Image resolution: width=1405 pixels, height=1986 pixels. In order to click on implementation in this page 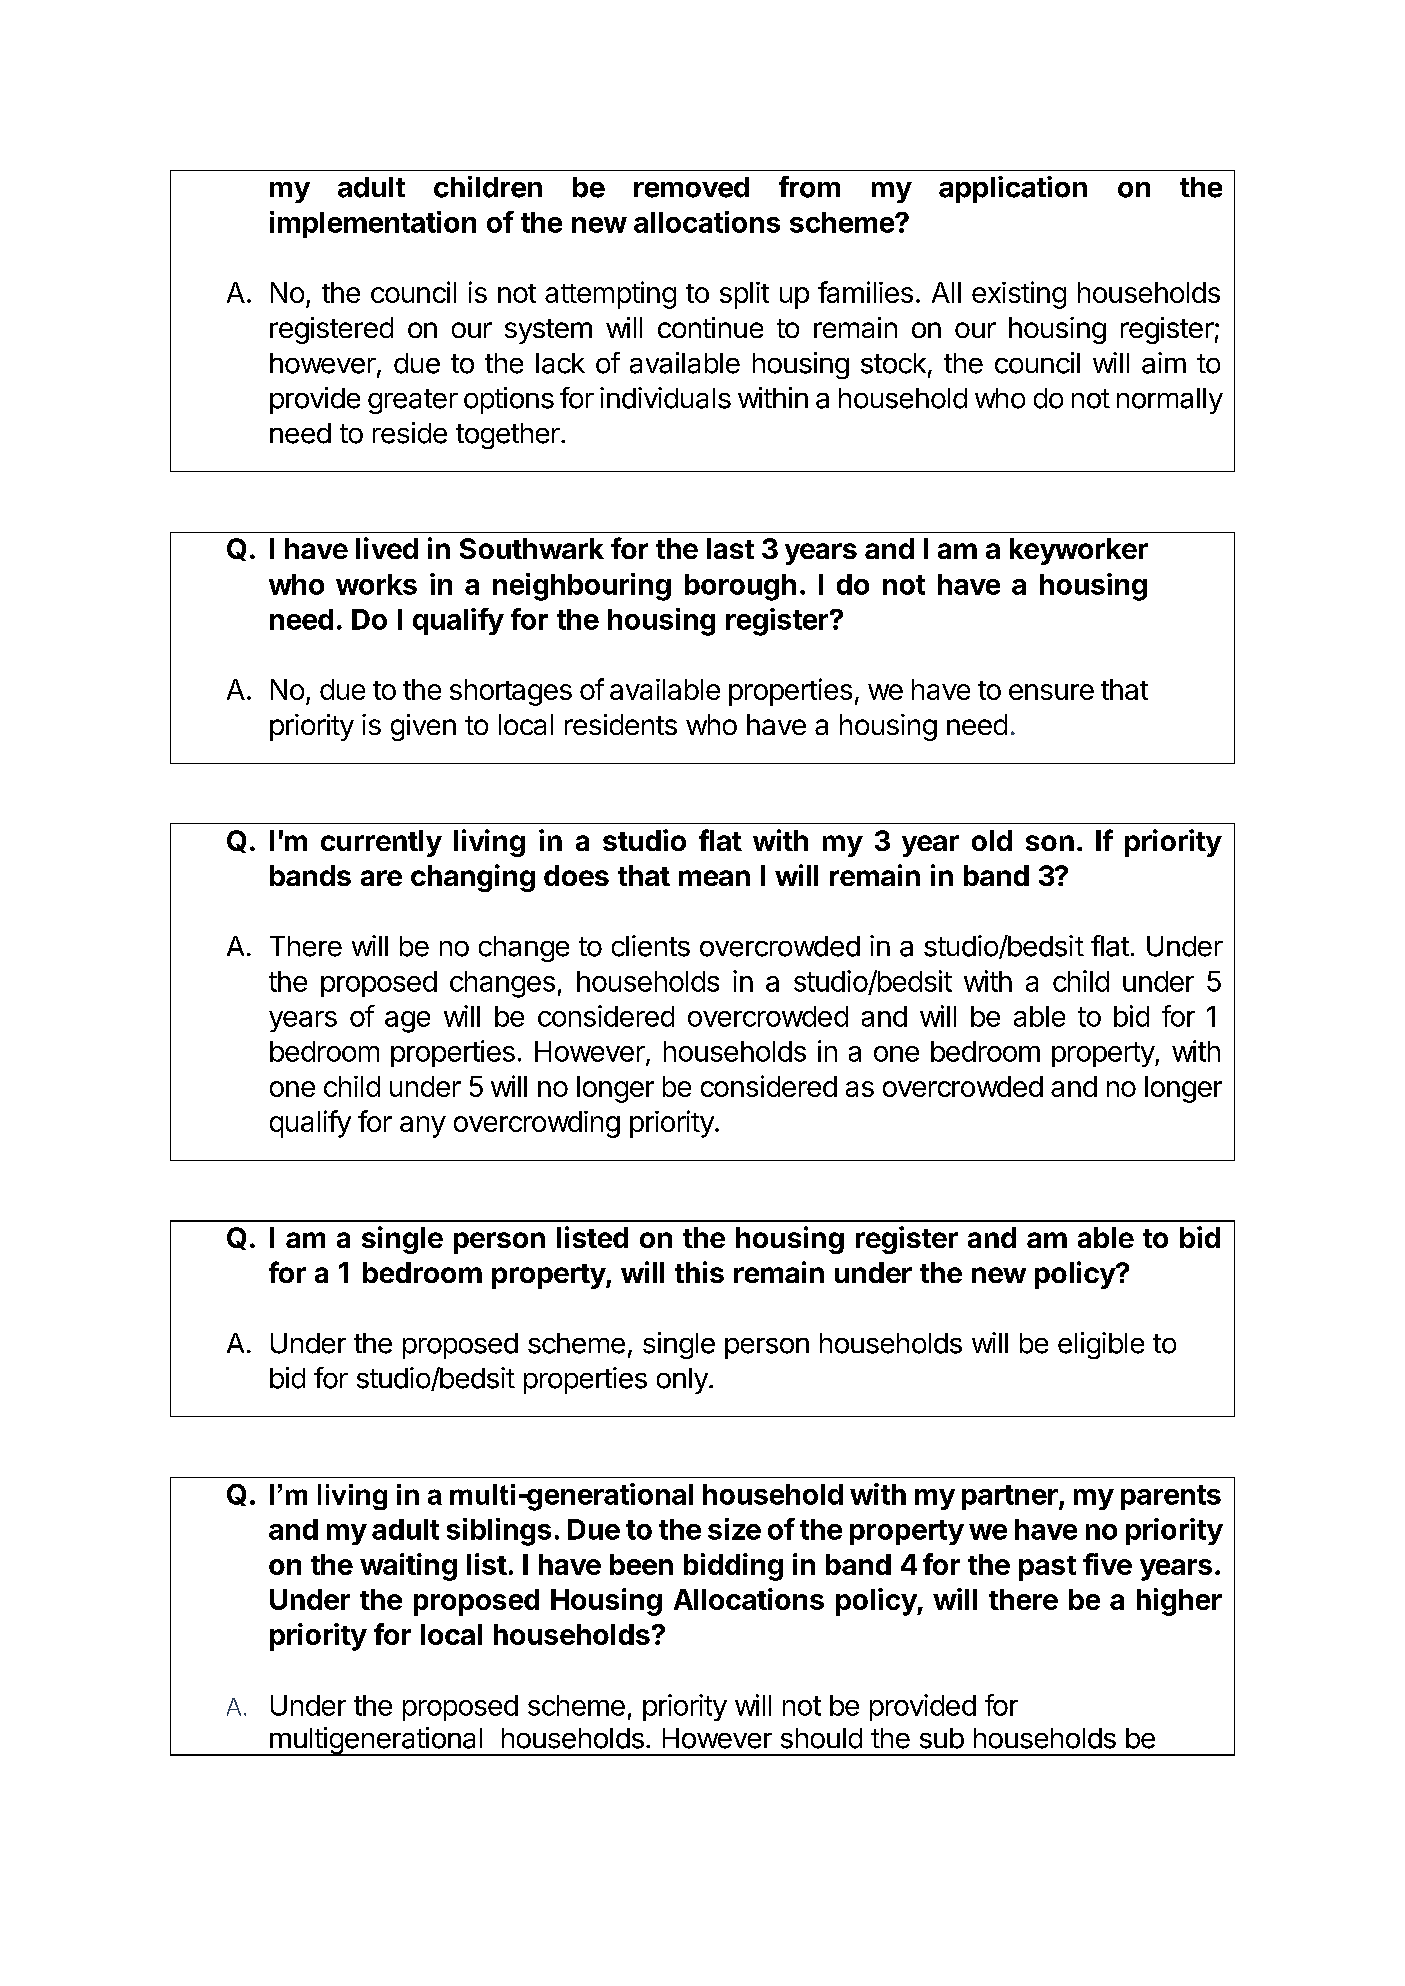, I will do `click(373, 224)`.
